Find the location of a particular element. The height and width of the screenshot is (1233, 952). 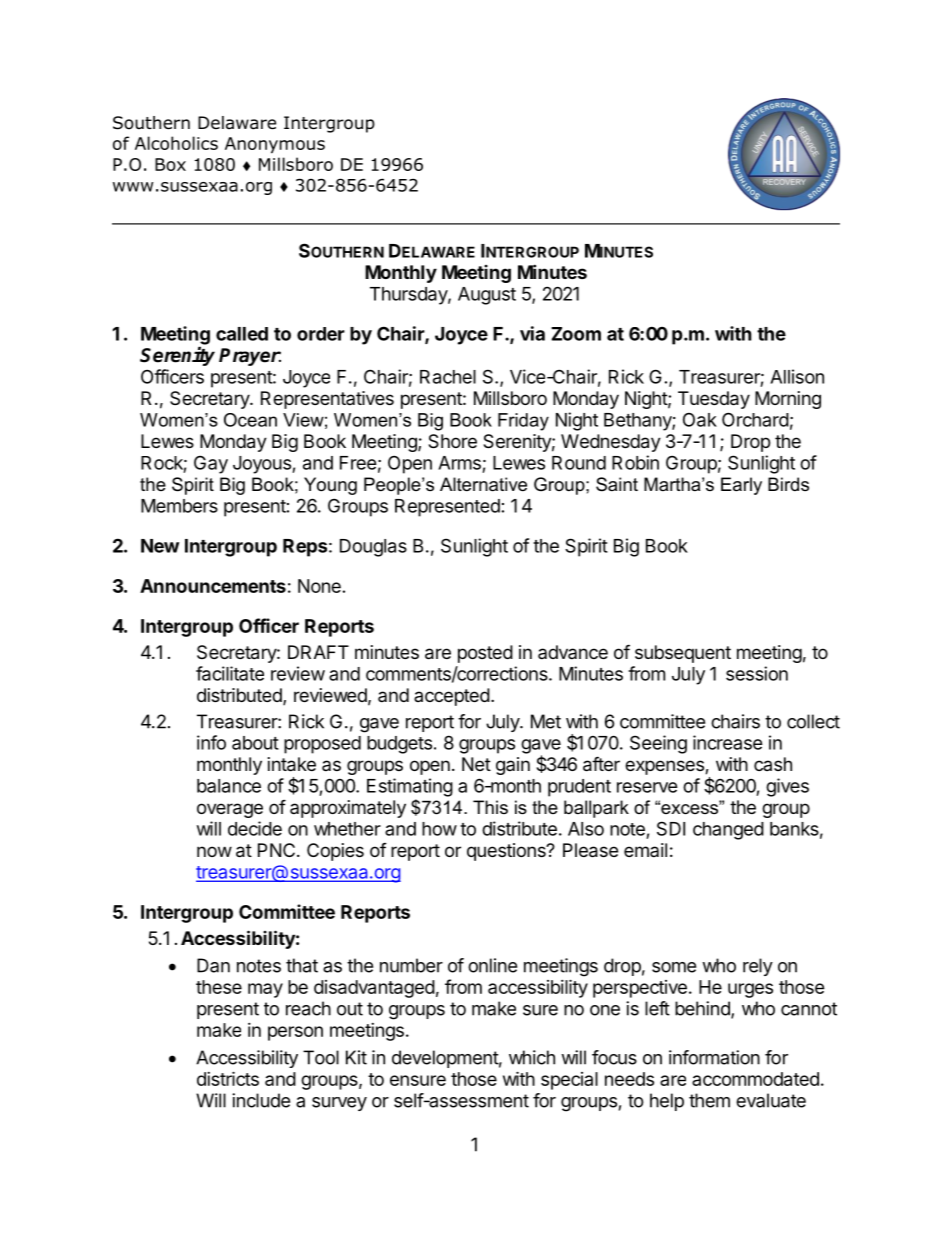

Rachel is located at coordinates (448, 377).
